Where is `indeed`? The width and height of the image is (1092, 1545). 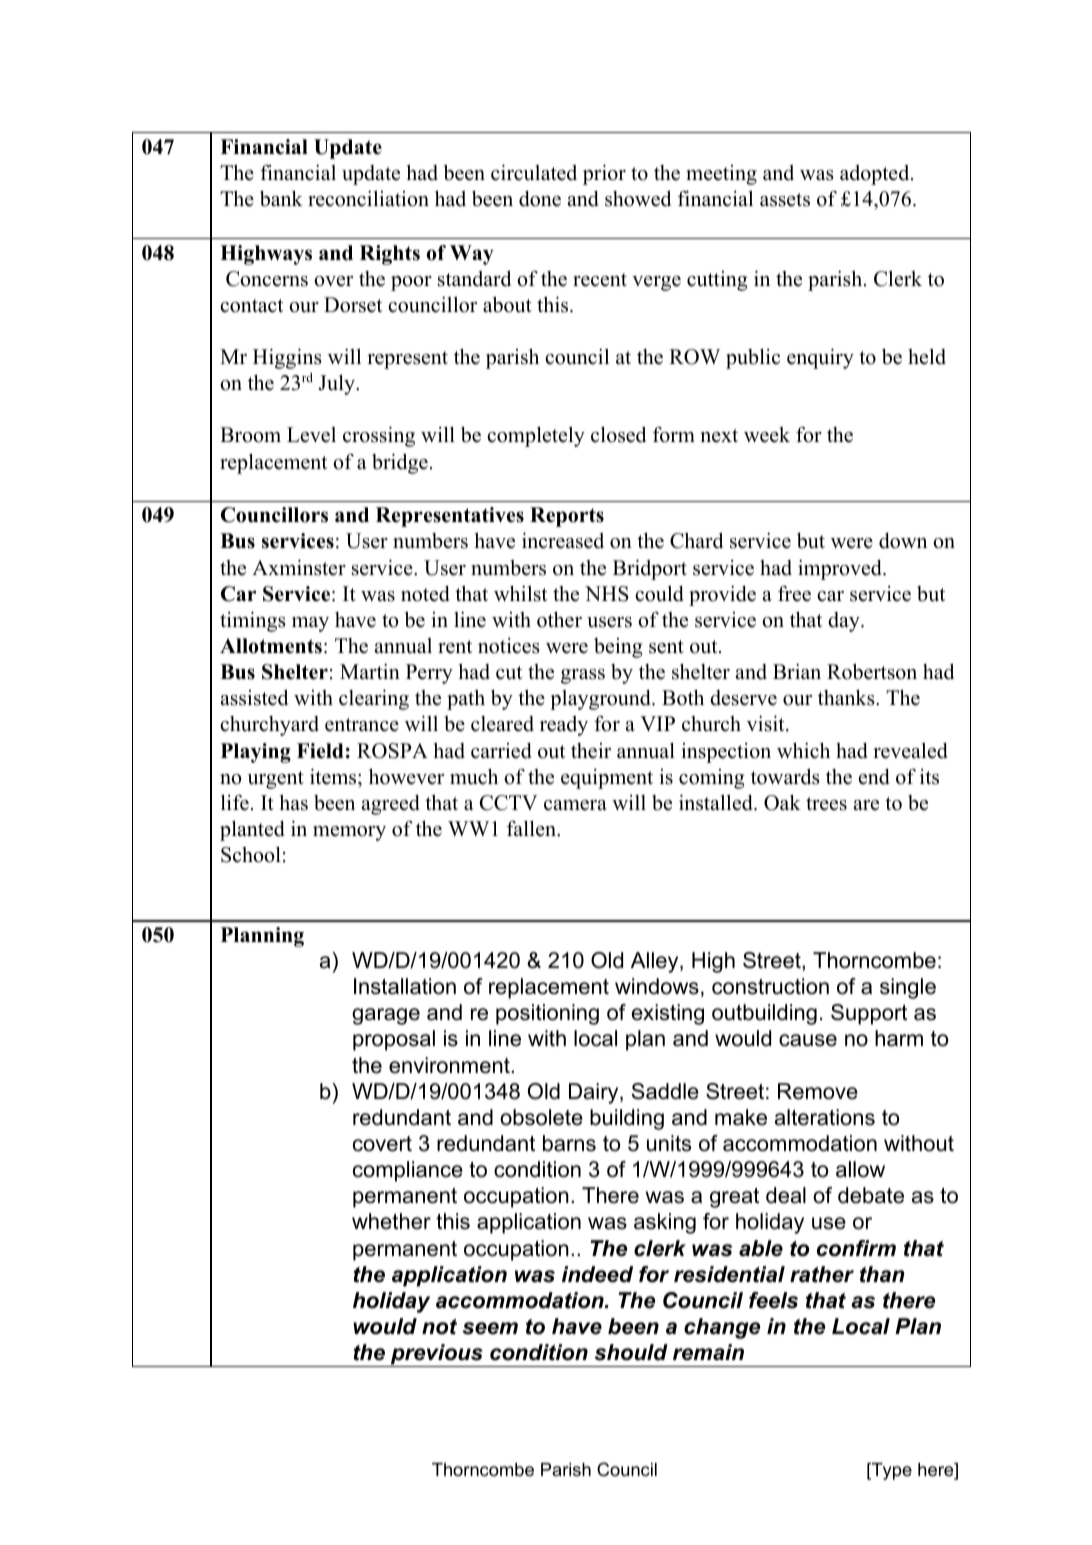 indeed is located at coordinates (597, 1274).
